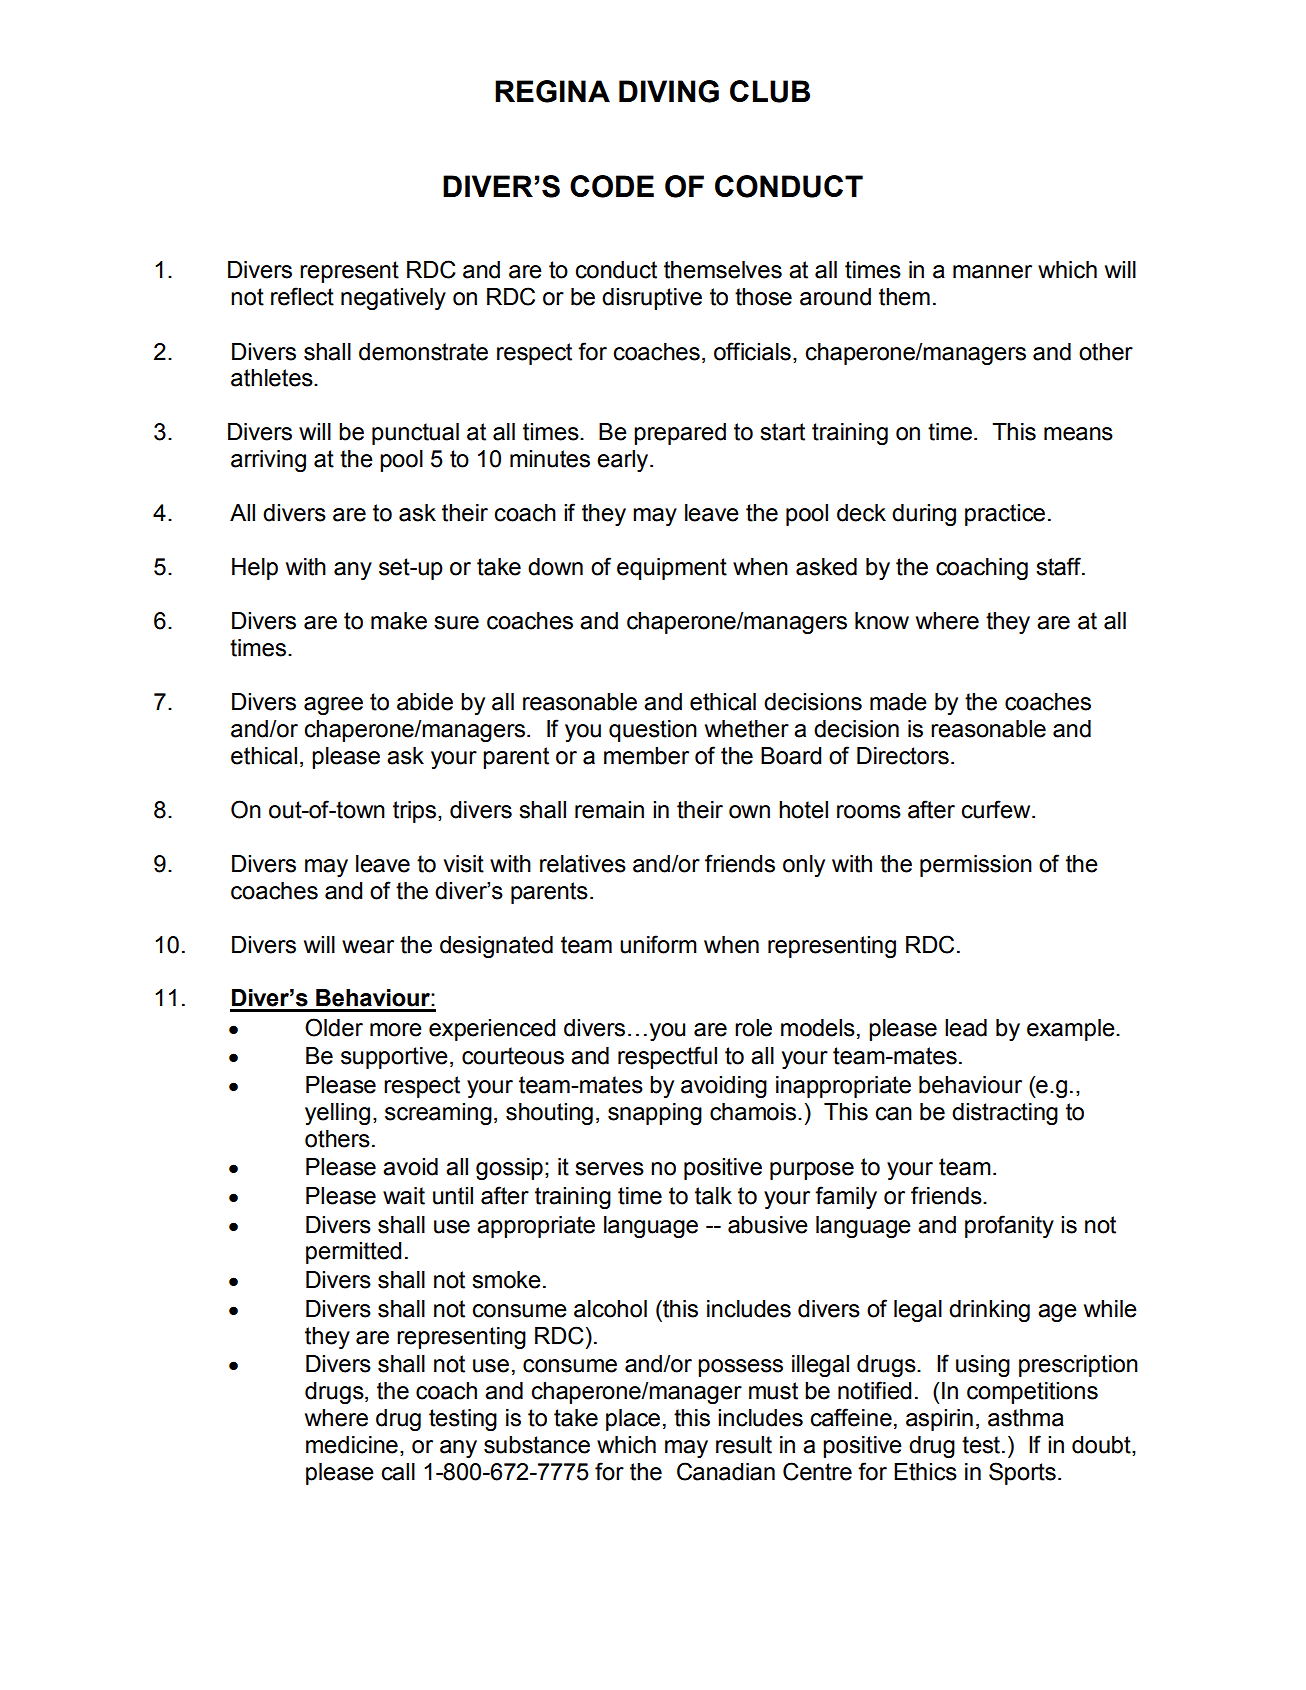 This screenshot has height=1690, width=1306. What do you see at coordinates (337, 1114) in the screenshot?
I see `yelling` at bounding box center [337, 1114].
